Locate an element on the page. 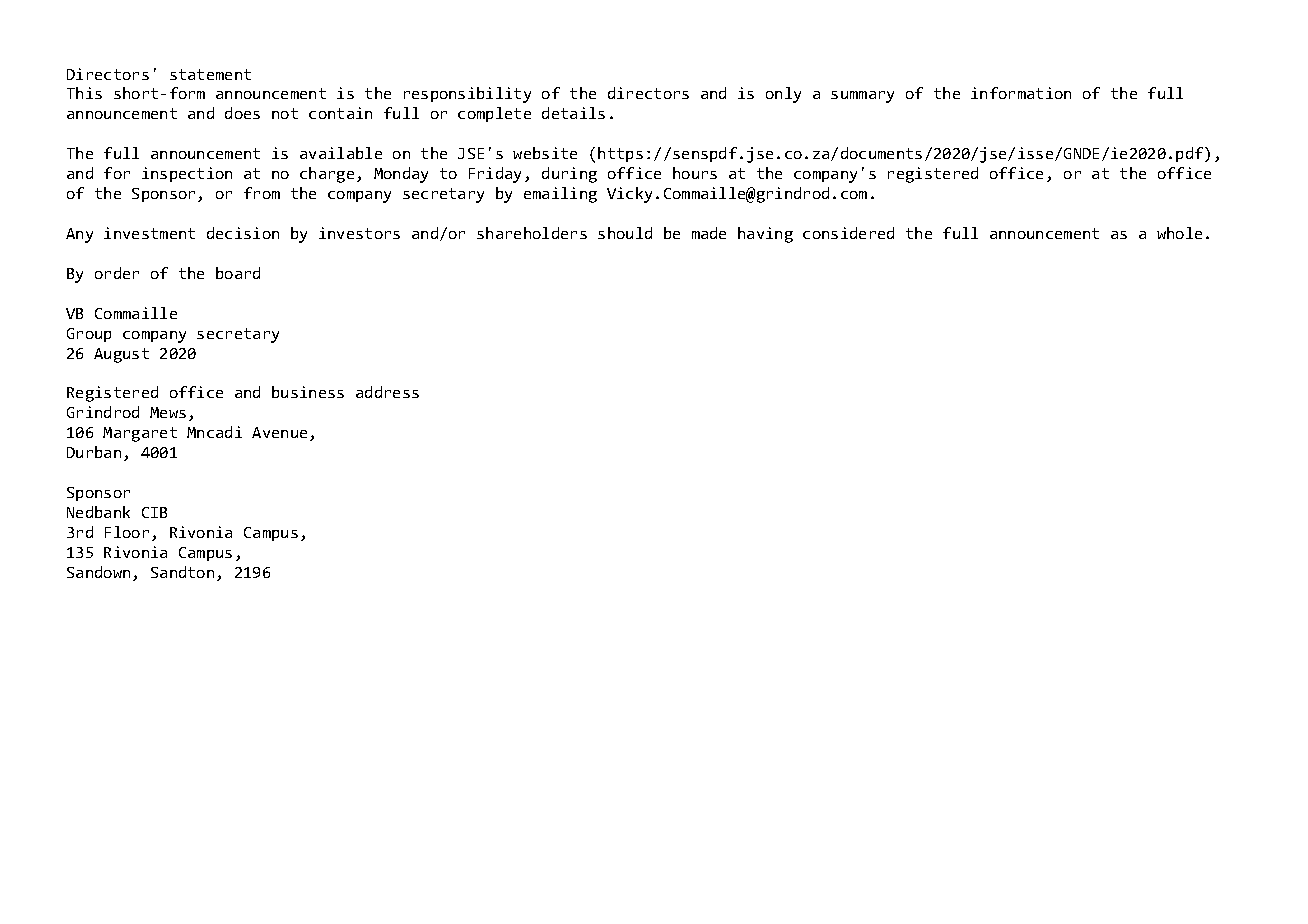 This document has width=1308, height=924. statement is located at coordinates (210, 74).
